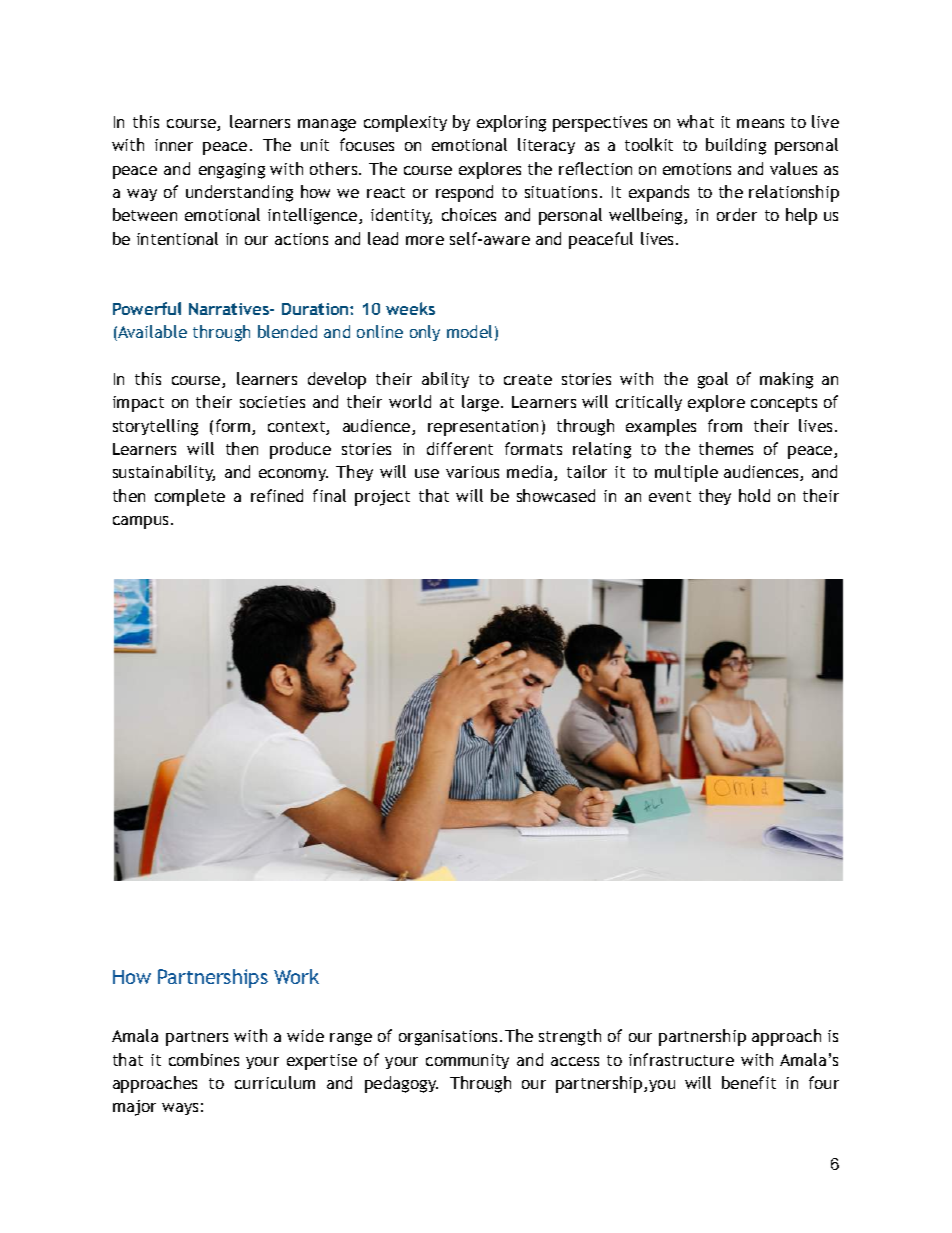 Image resolution: width=952 pixels, height=1233 pixels. What do you see at coordinates (204, 1059) in the image?
I see `combines` at bounding box center [204, 1059].
